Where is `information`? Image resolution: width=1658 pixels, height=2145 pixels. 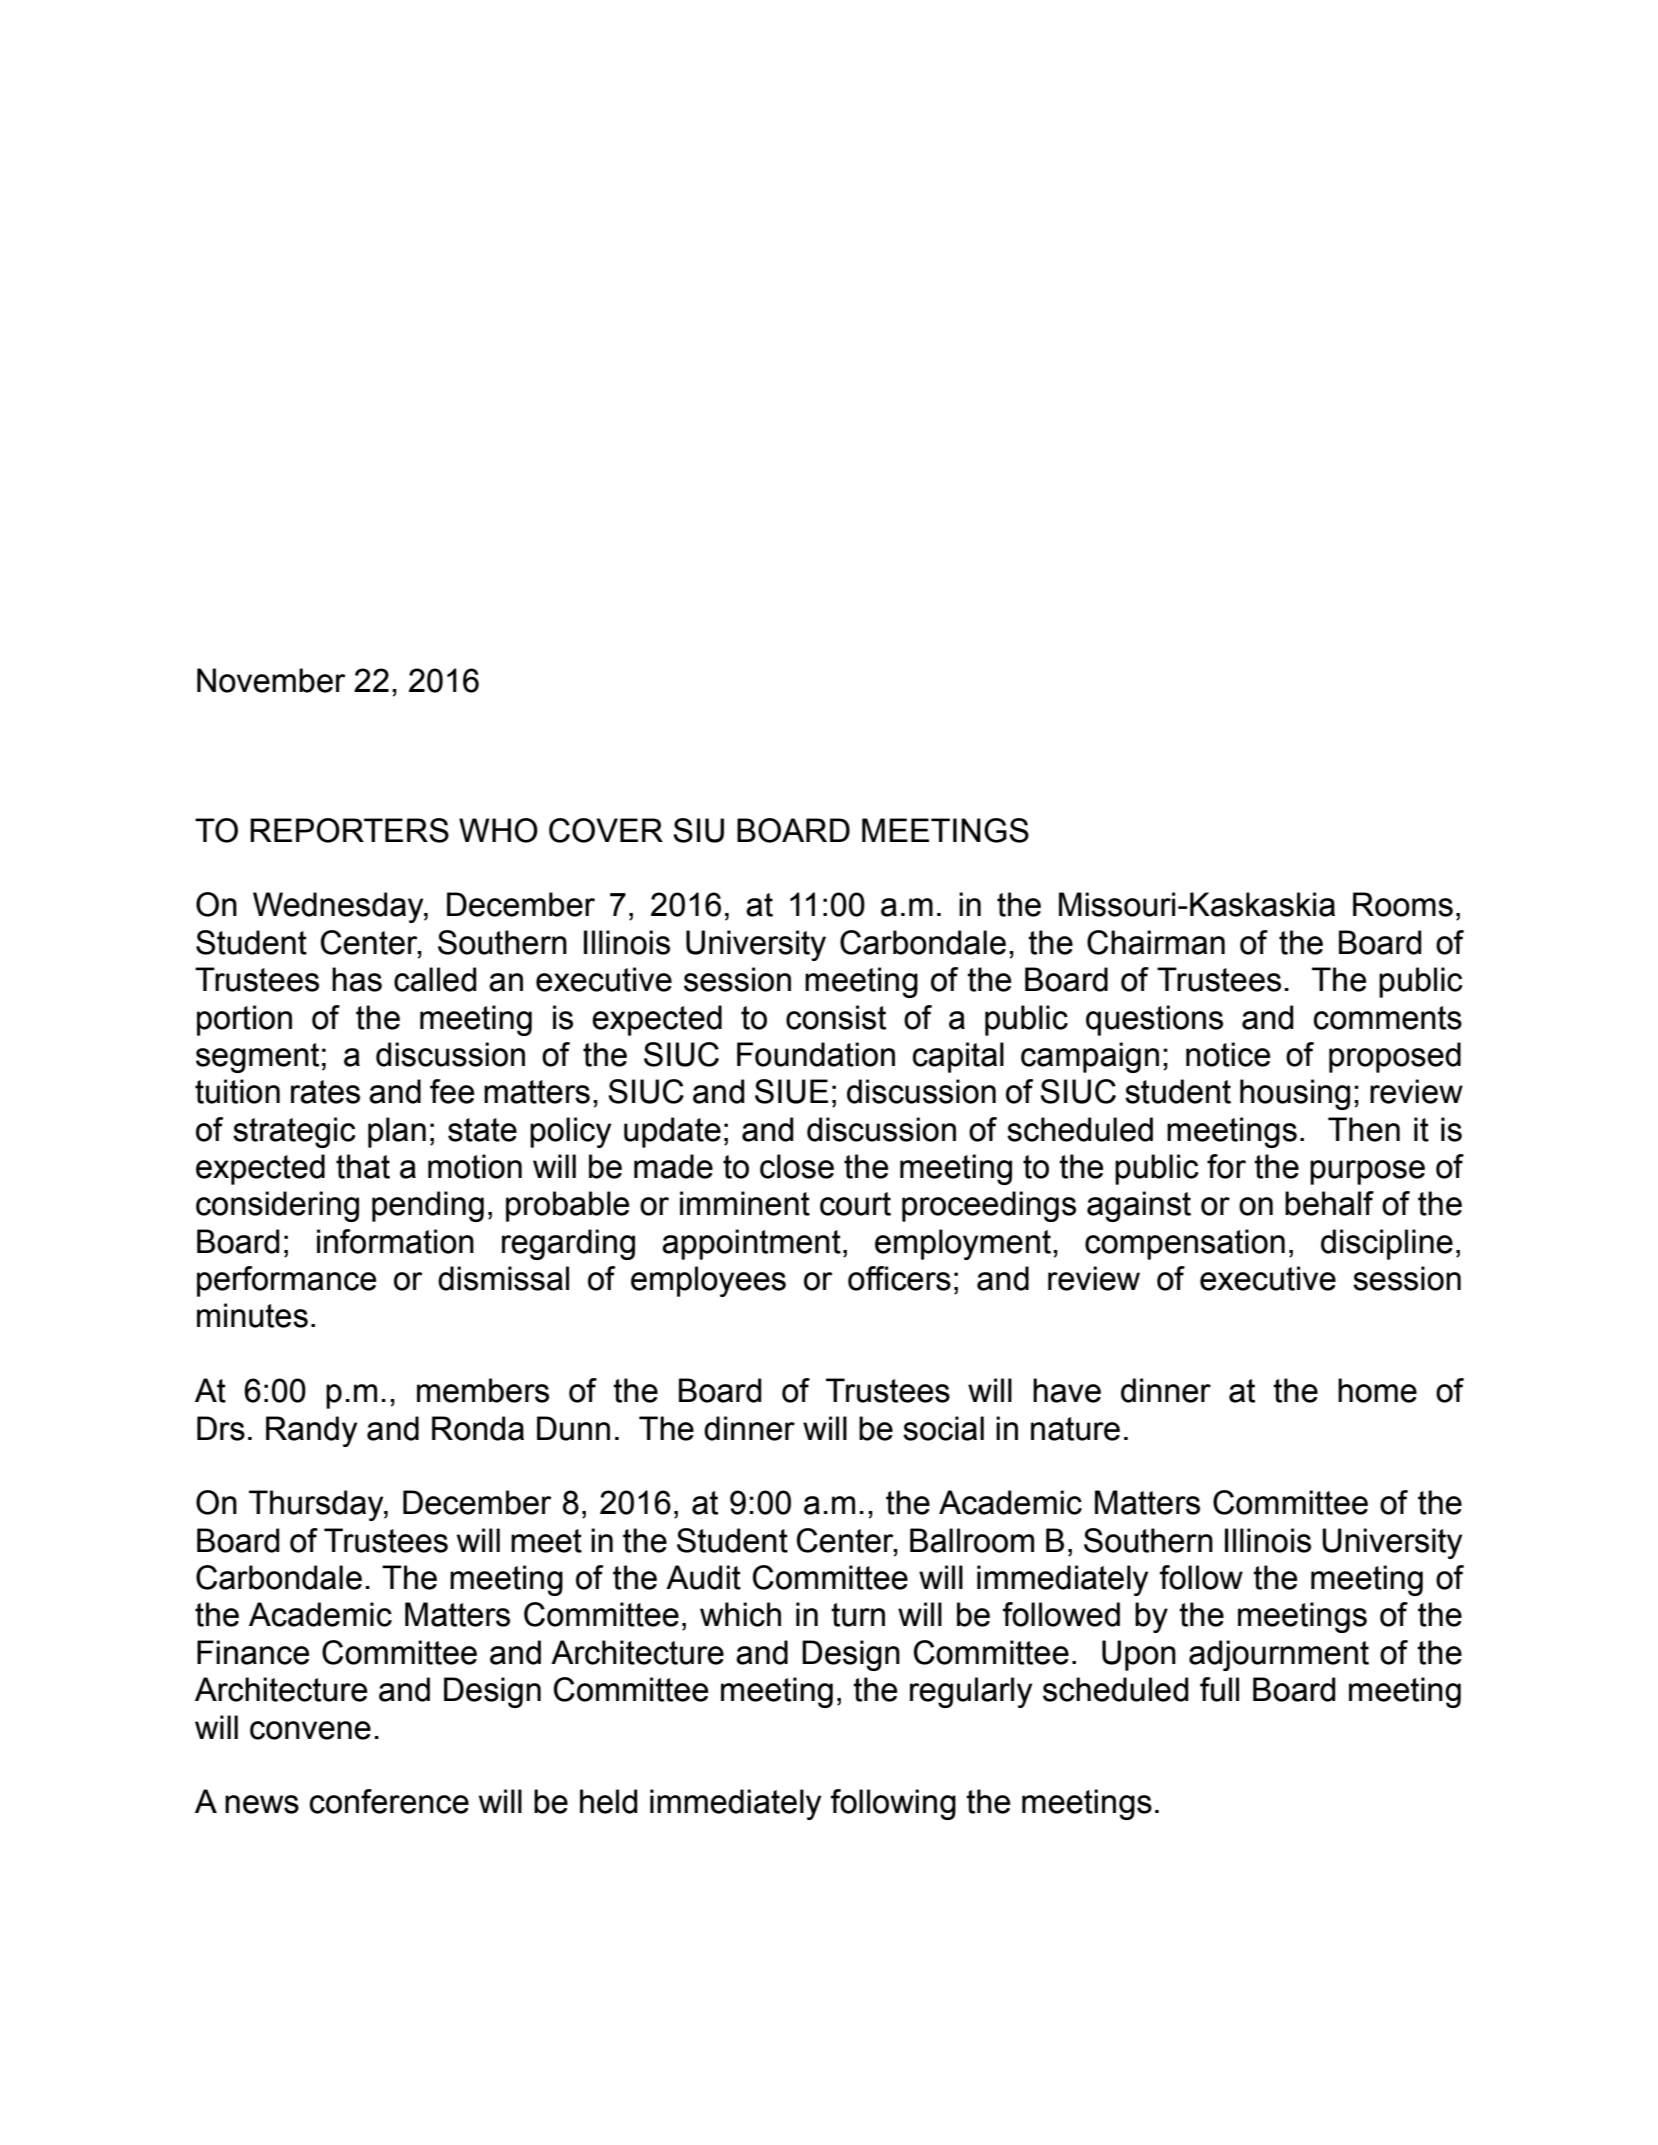
information is located at coordinates (395, 1241).
